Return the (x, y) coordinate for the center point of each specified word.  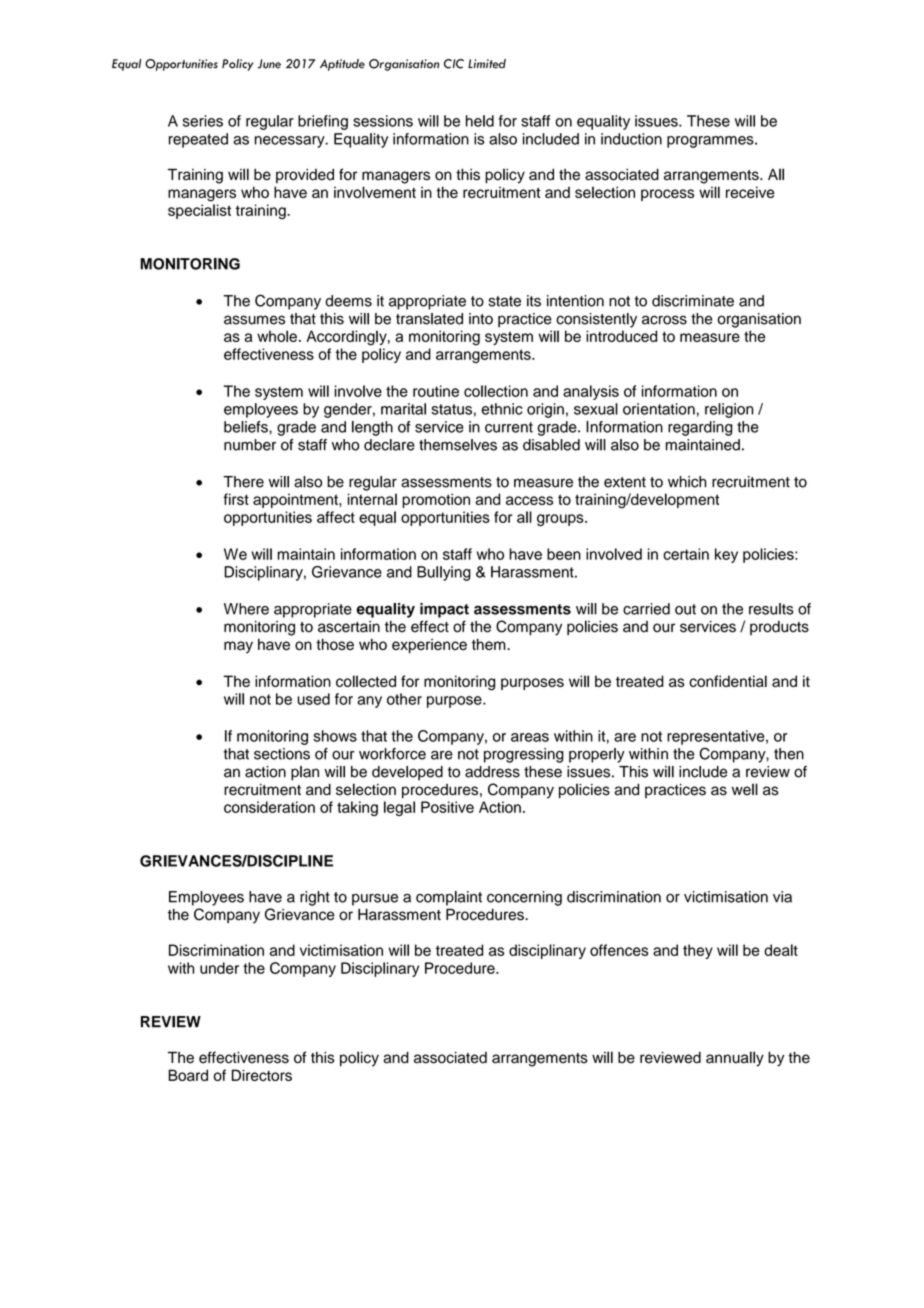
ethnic (502, 409)
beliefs (247, 427)
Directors (262, 1075)
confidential (728, 681)
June (269, 64)
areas (530, 737)
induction (631, 139)
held (480, 121)
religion (729, 410)
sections (282, 754)
